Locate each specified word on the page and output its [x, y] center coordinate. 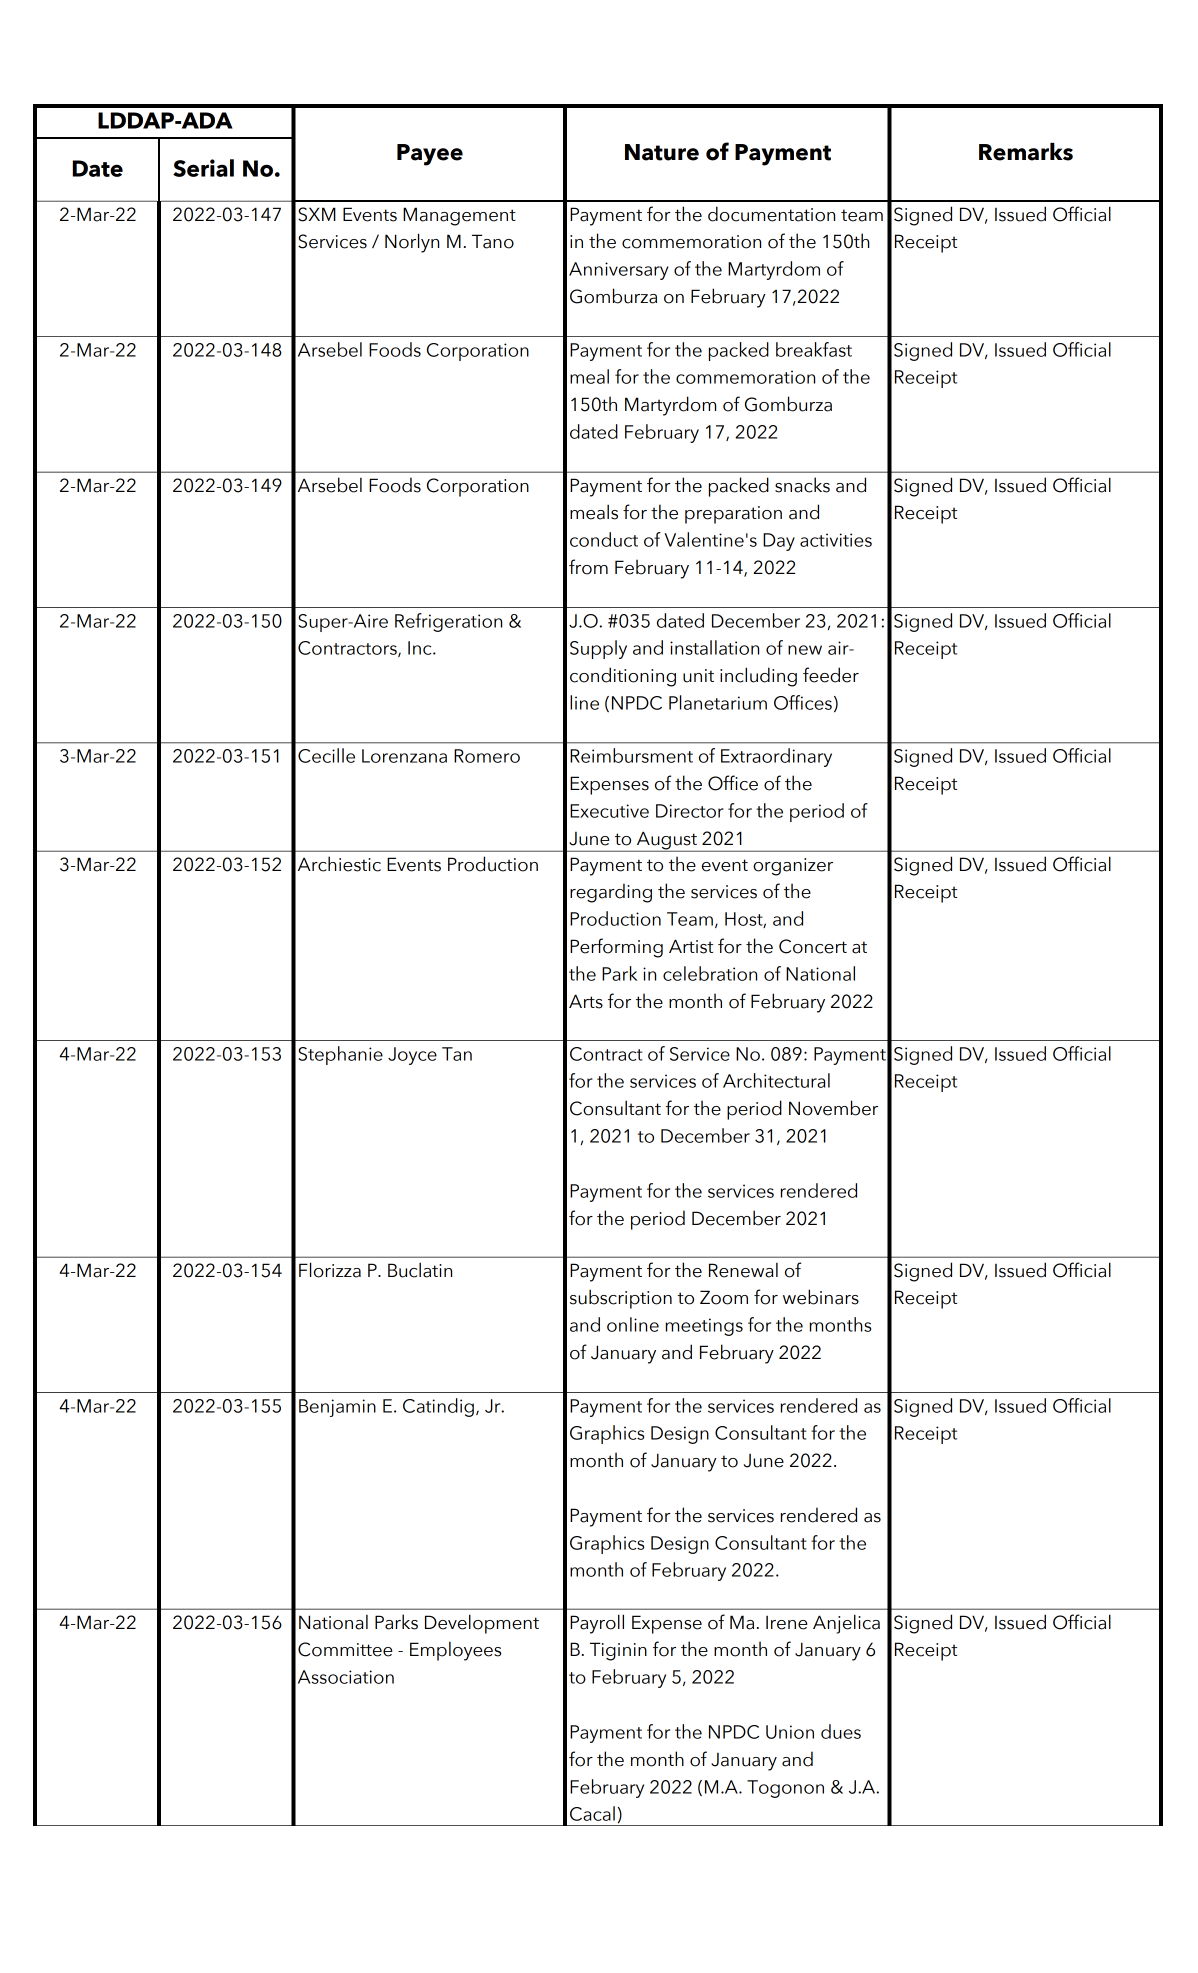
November [833, 1108]
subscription [621, 1299]
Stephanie [340, 1055]
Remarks [1026, 152]
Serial [203, 168]
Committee [345, 1649]
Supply [598, 649]
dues [841, 1731]
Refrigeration [448, 622]
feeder [831, 675]
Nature [662, 152]
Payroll [597, 1624]
